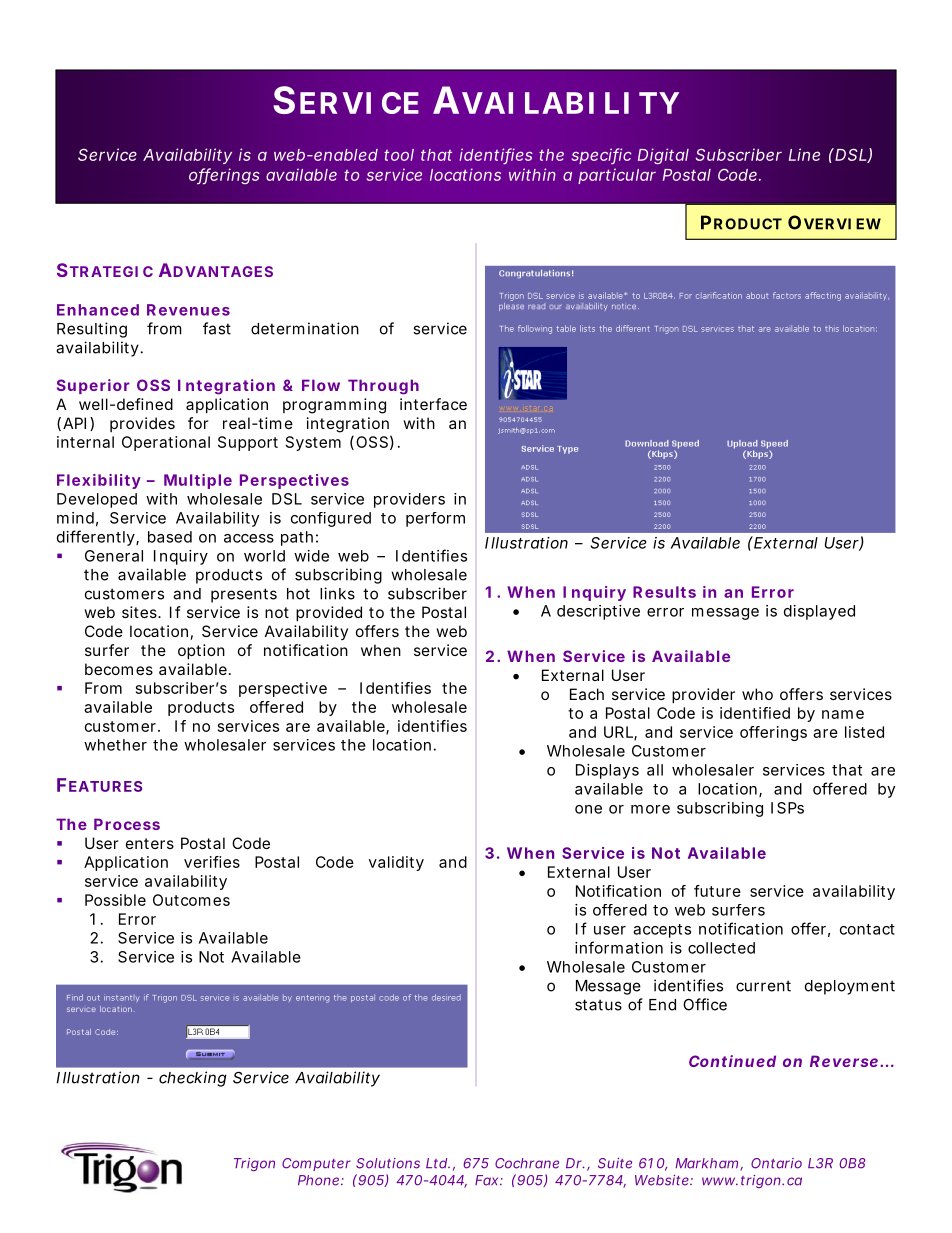  Describe the element at coordinates (819, 612) in the image. I see `displayed` at that location.
